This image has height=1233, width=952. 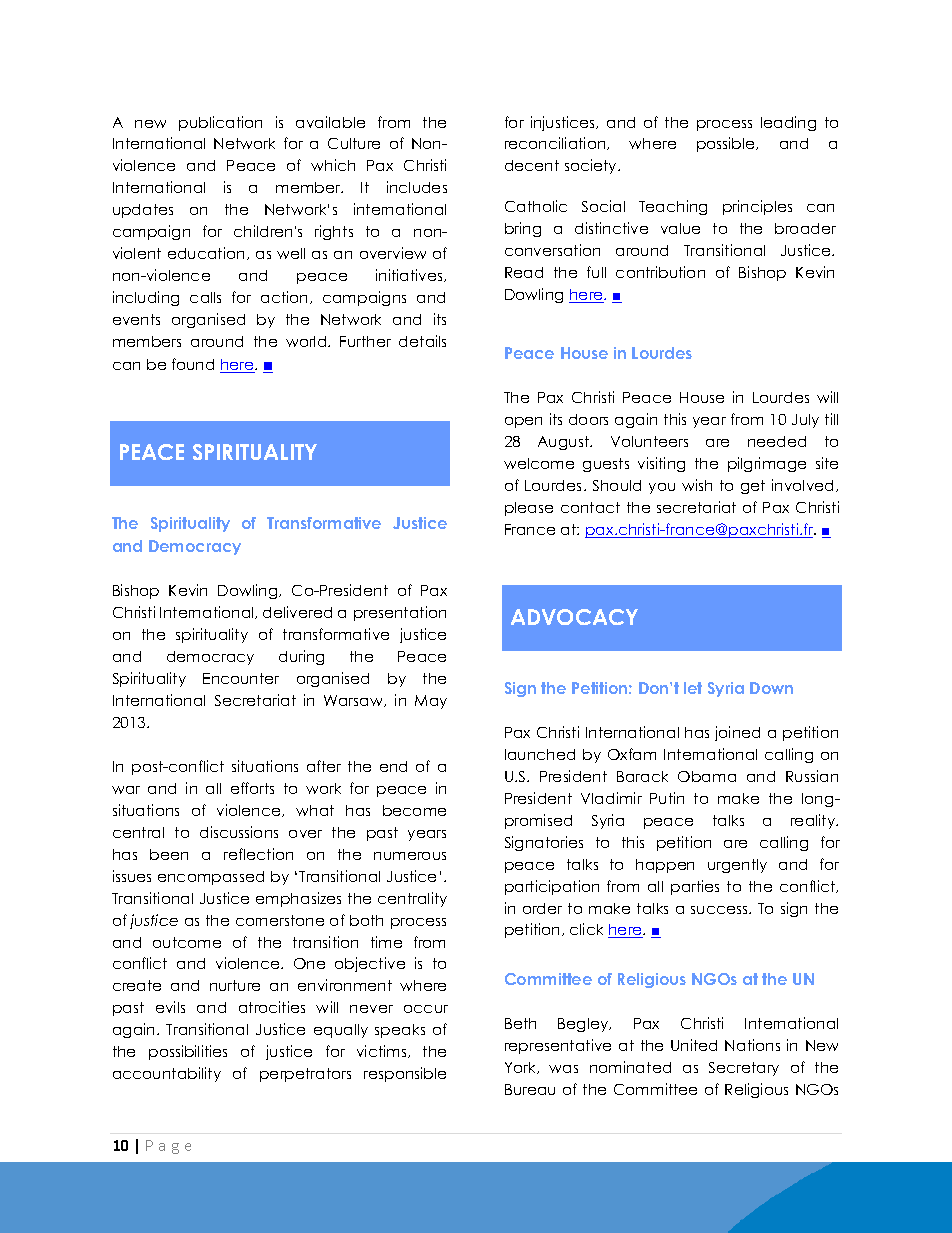 I want to click on possibilities, so click(x=188, y=1052).
